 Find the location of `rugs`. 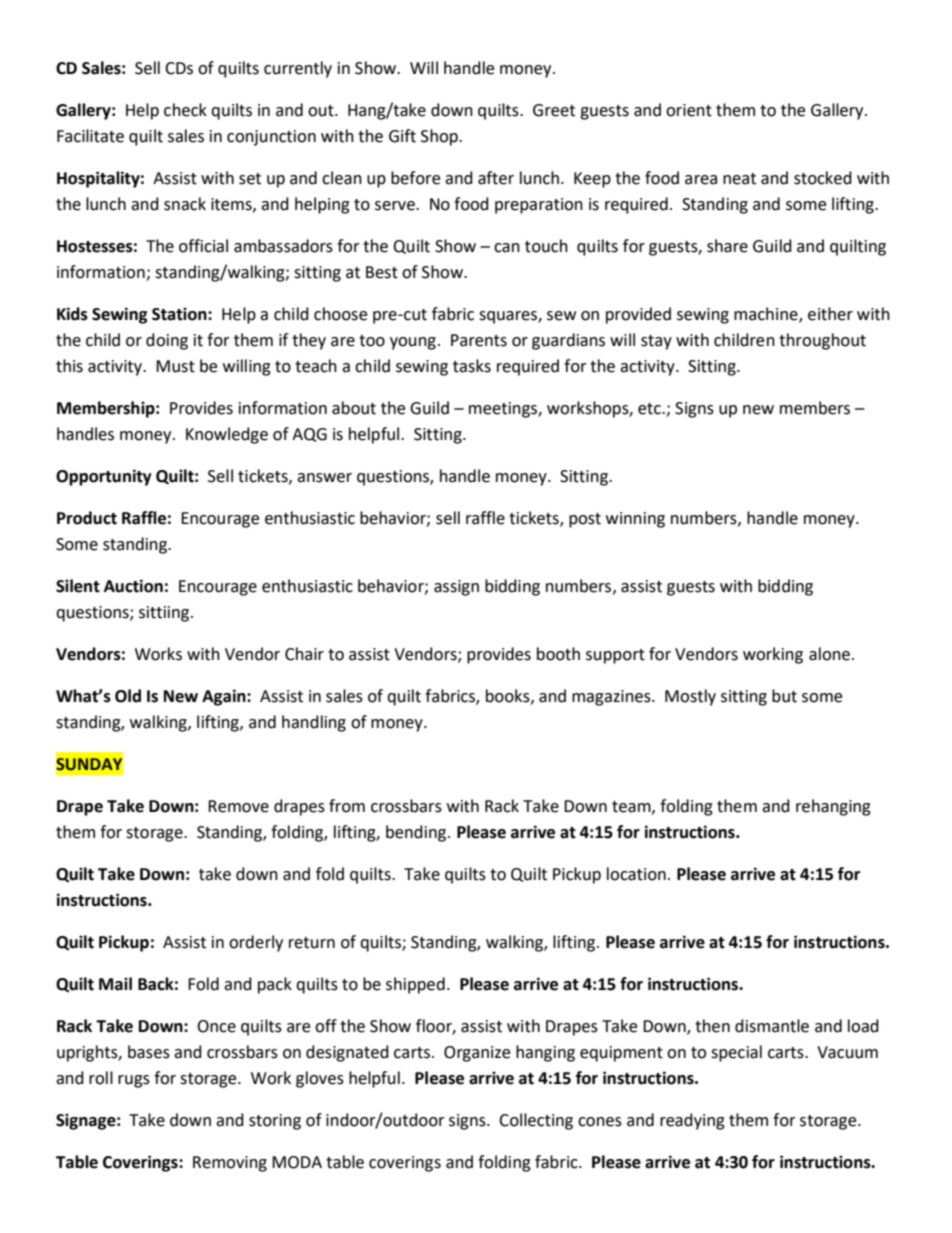

rugs is located at coordinates (134, 1081).
